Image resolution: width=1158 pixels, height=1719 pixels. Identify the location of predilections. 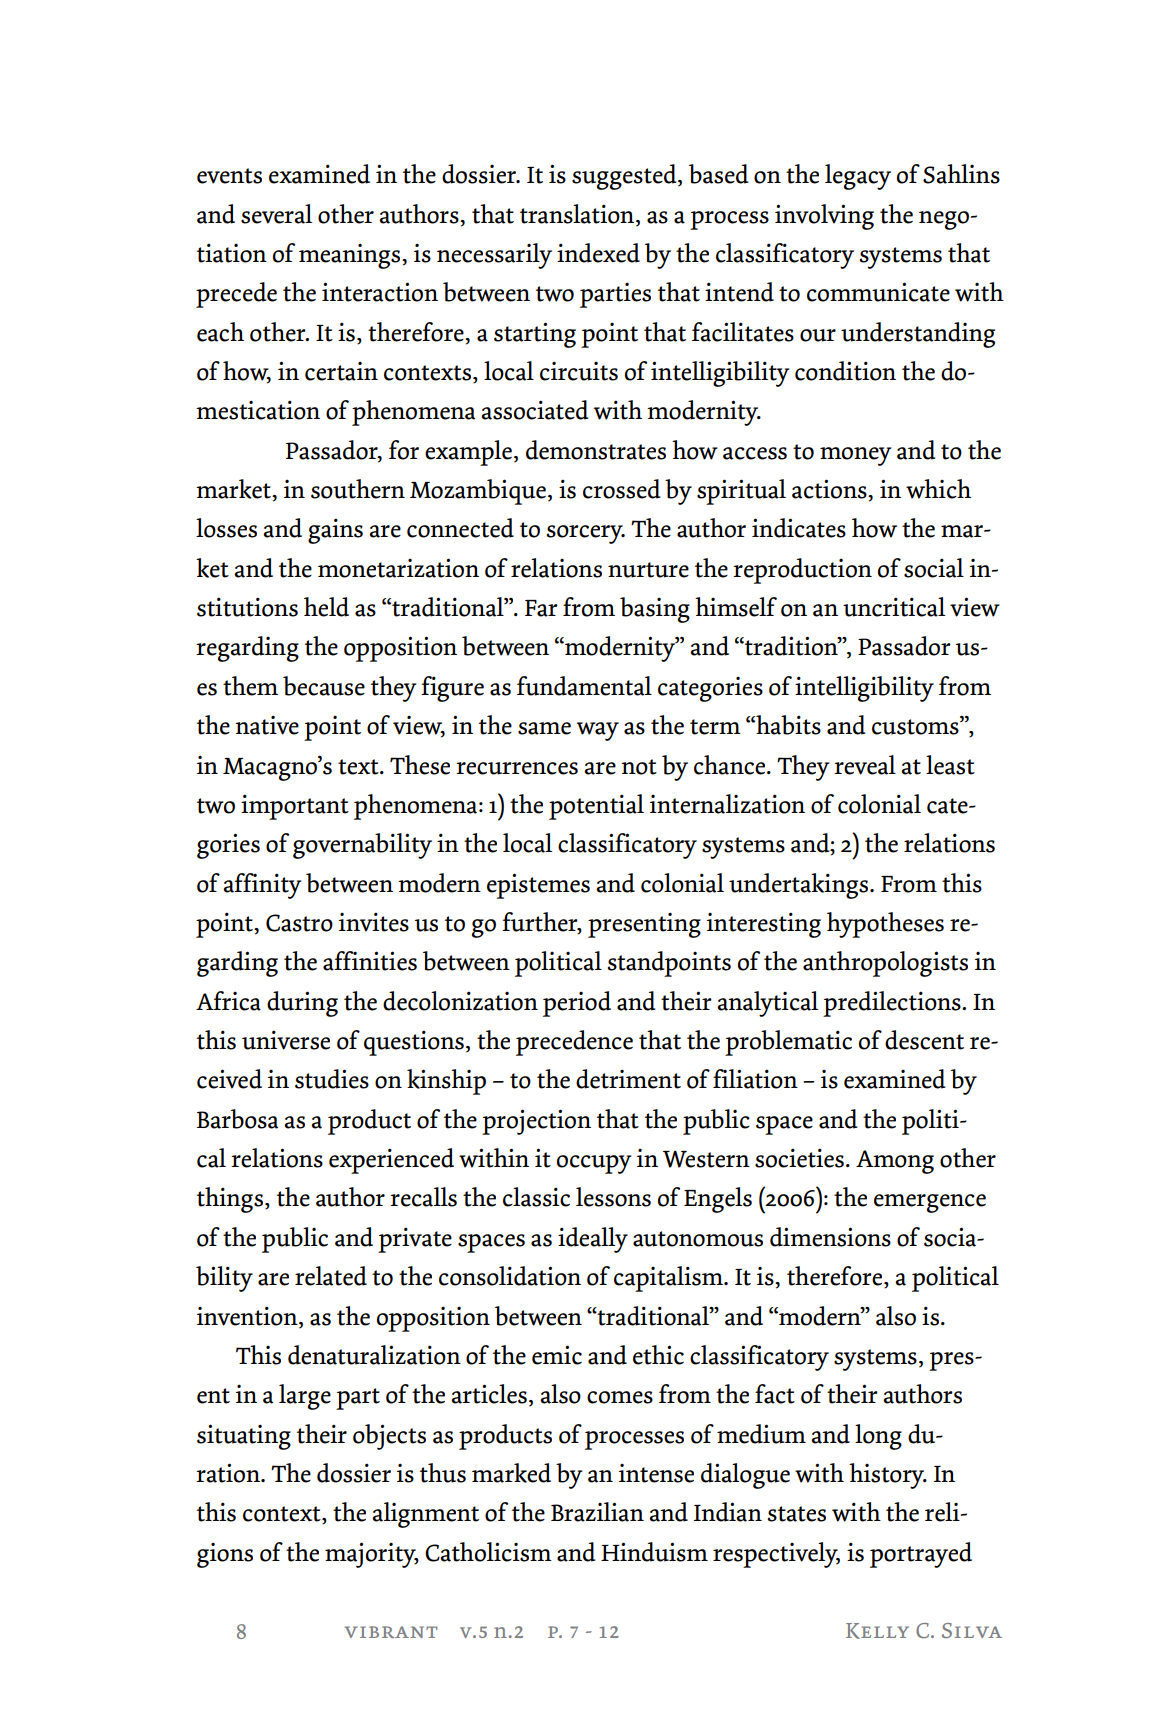
(893, 1004).
